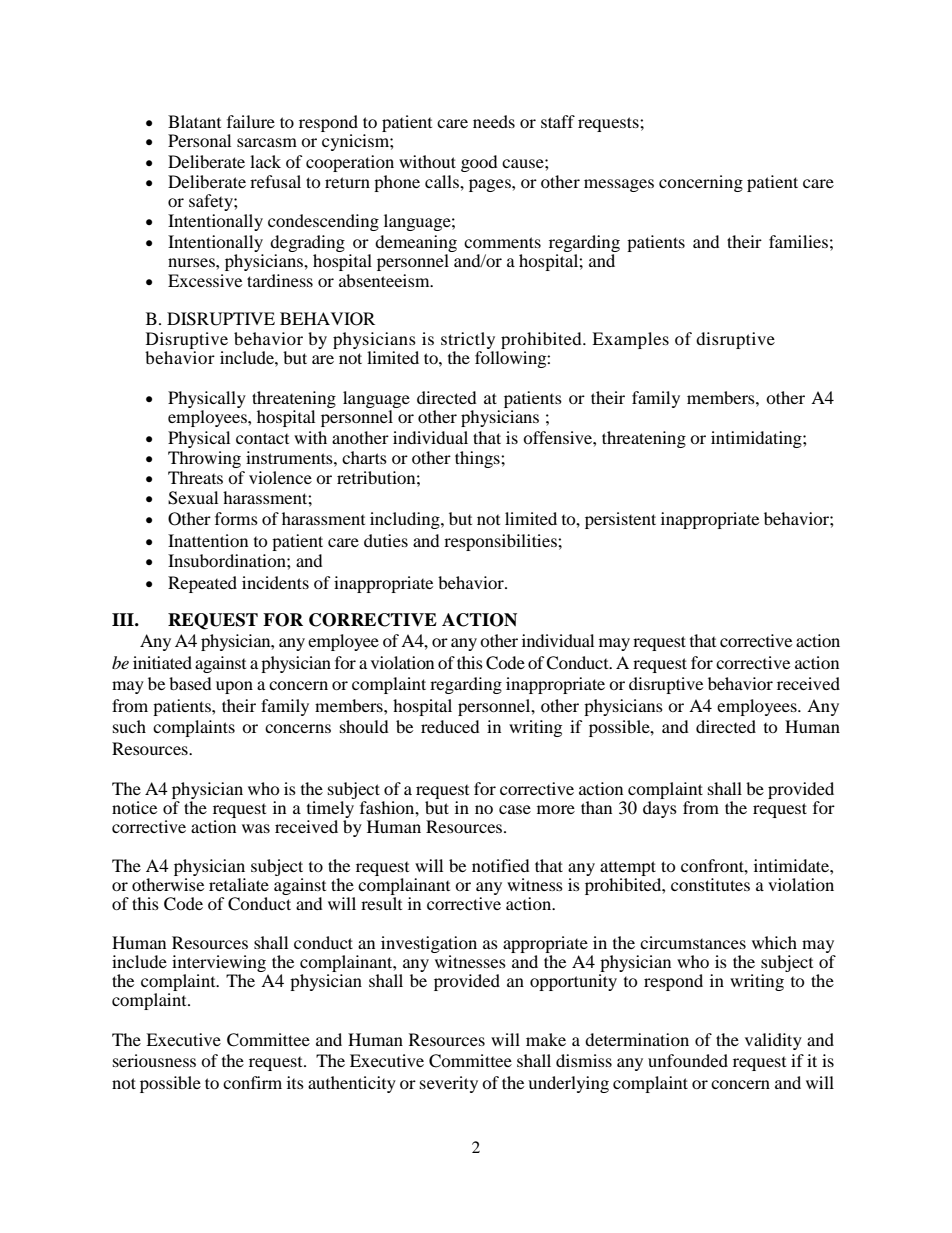 Image resolution: width=952 pixels, height=1233 pixels. I want to click on good, so click(479, 163).
